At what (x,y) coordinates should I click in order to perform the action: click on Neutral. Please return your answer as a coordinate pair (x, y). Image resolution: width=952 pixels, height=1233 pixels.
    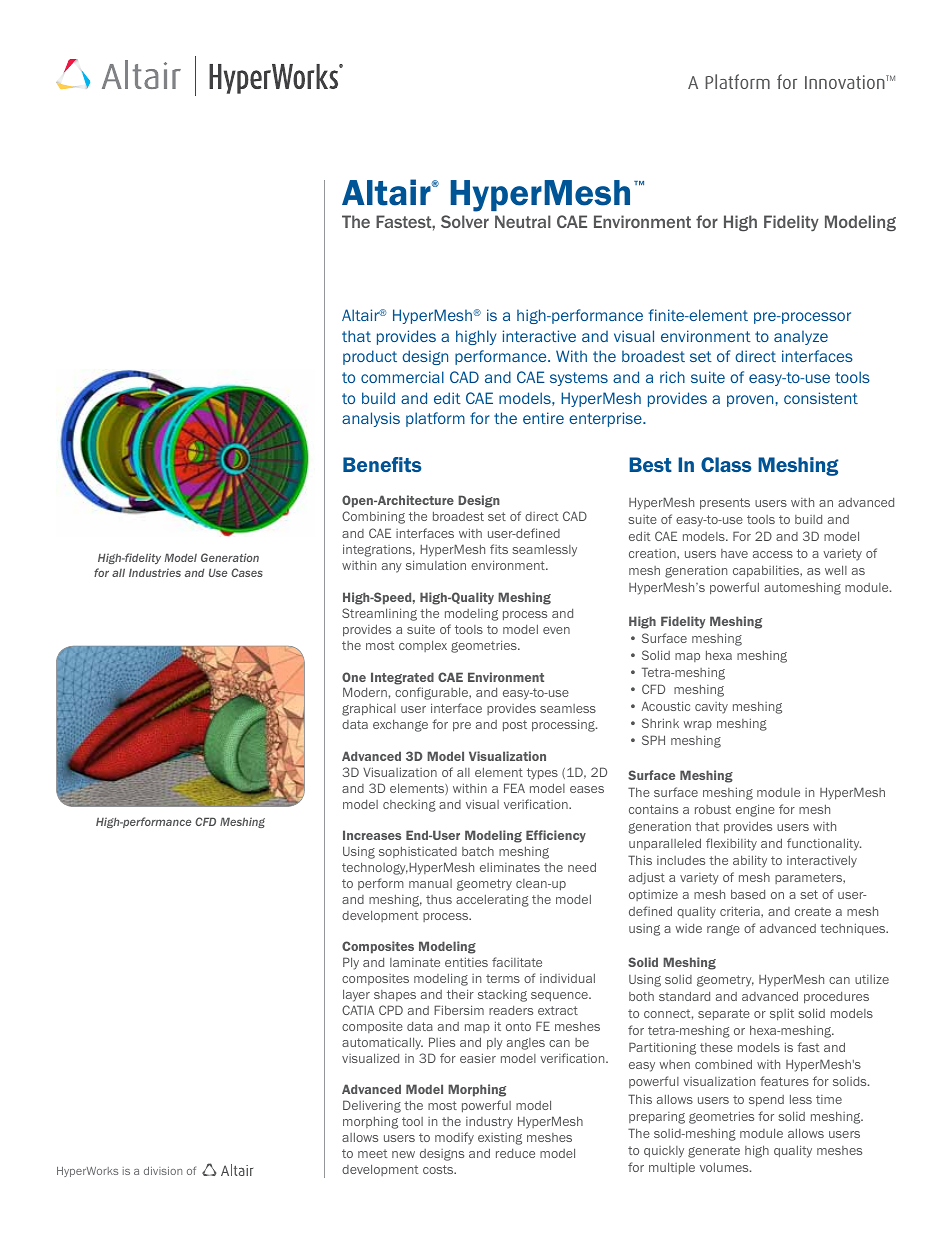
    Looking at the image, I should click on (523, 221).
